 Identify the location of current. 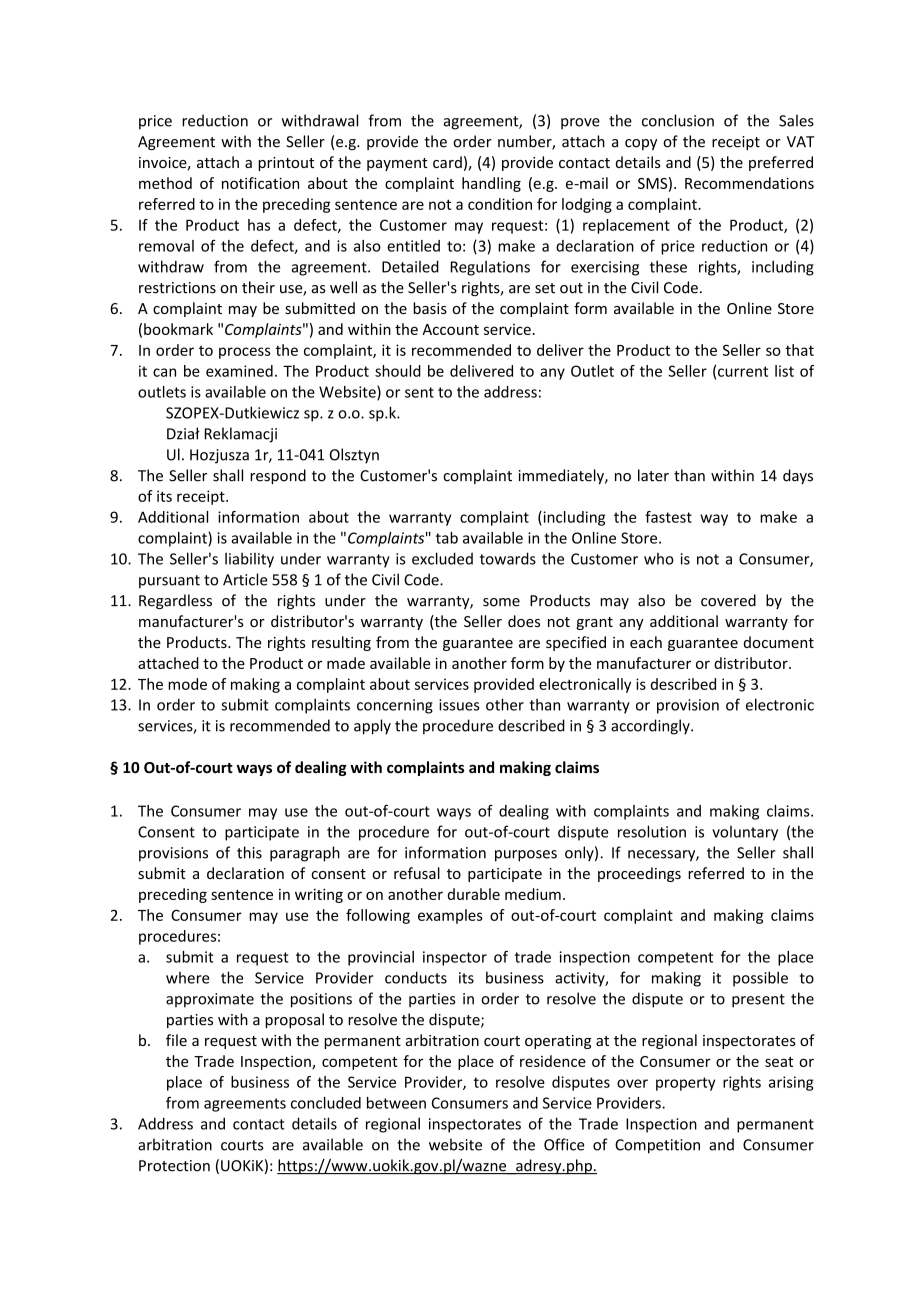
(743, 371).
